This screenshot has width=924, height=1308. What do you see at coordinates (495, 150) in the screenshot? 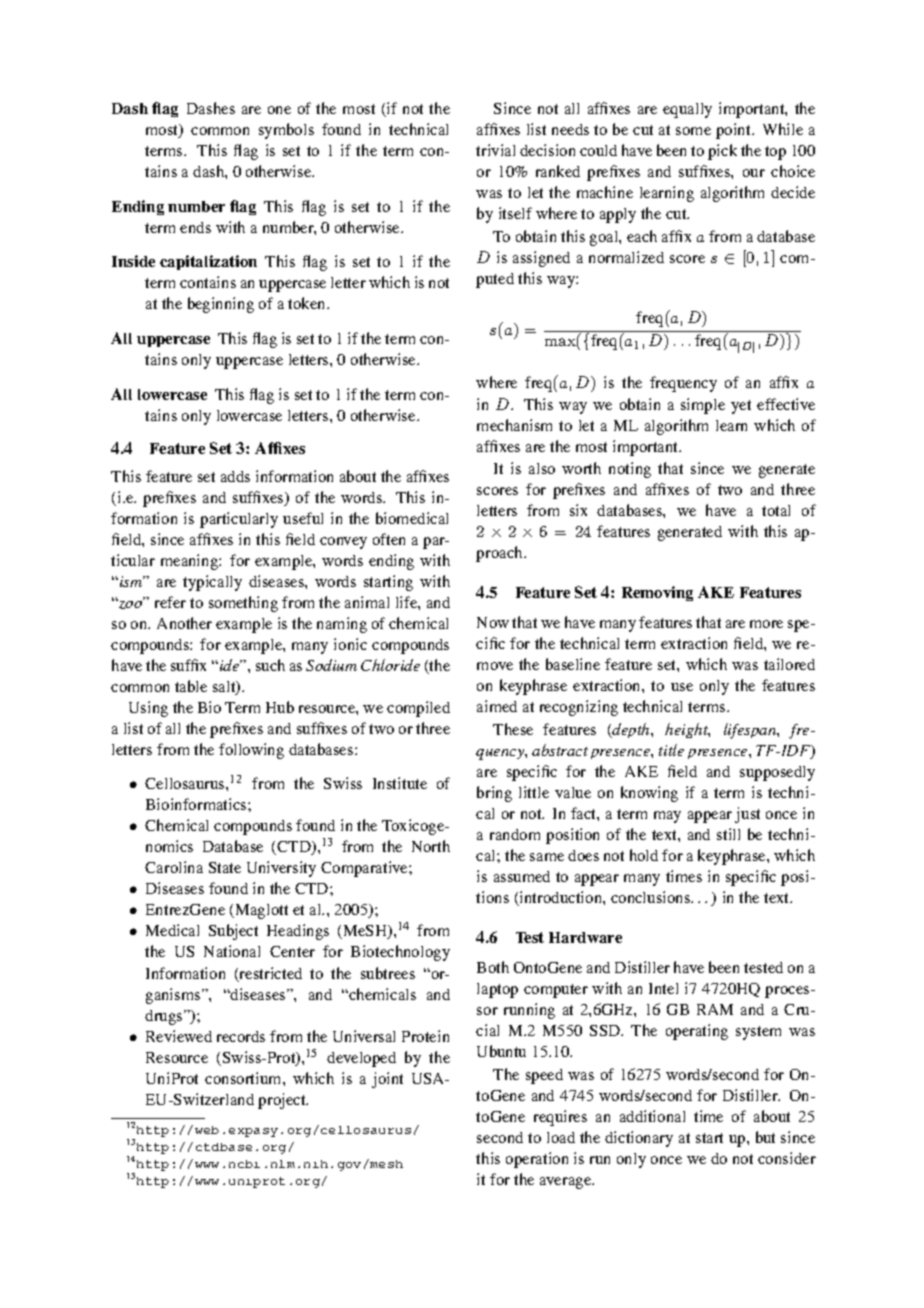
I see `trivial` at bounding box center [495, 150].
